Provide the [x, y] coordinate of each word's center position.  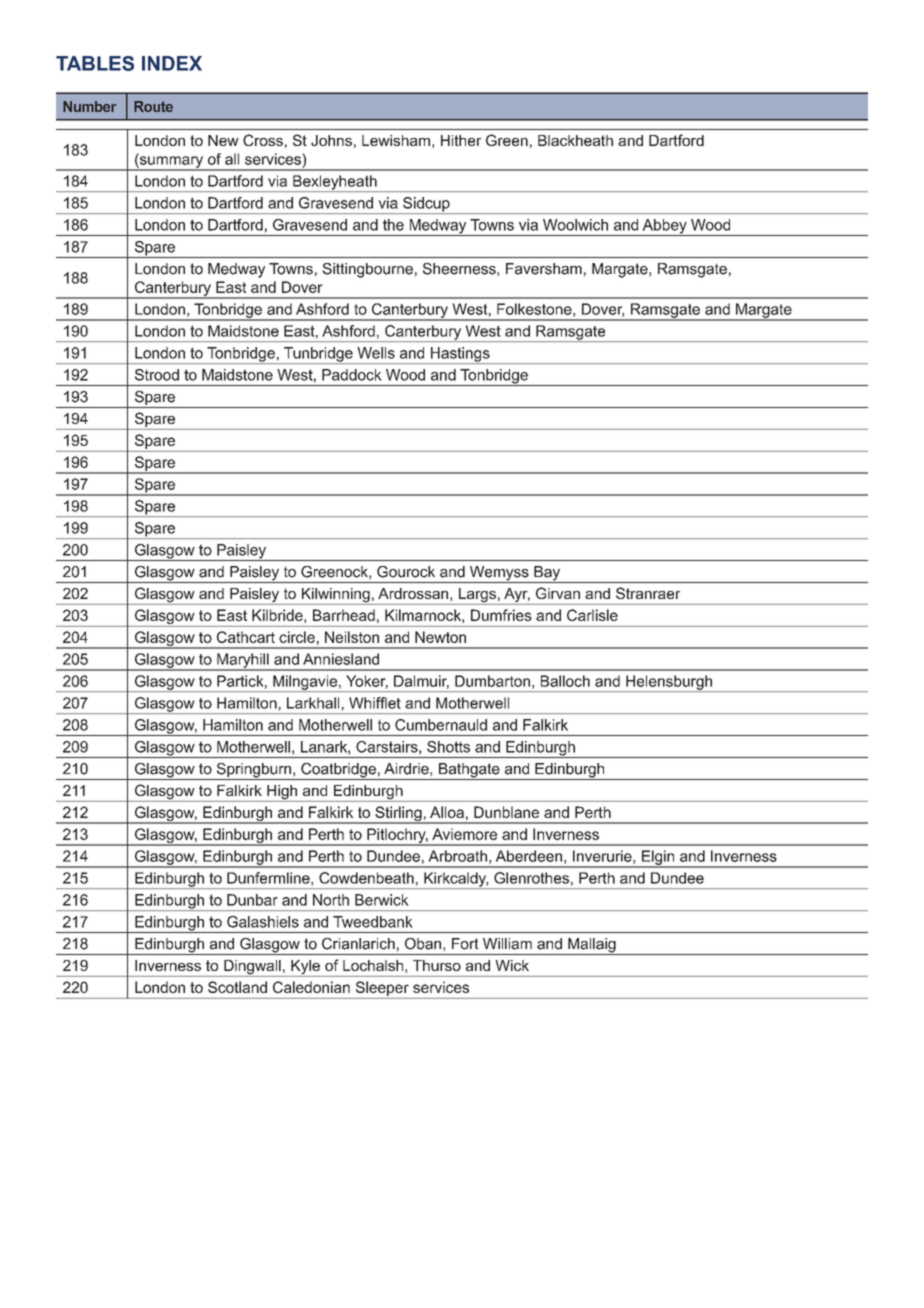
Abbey [664, 227]
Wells [376, 353]
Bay [547, 574]
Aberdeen [529, 856]
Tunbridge [318, 355]
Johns [331, 140]
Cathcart [246, 637]
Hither [461, 140]
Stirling [398, 815]
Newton [440, 637]
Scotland [237, 987]
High [282, 793]
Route [153, 106]
